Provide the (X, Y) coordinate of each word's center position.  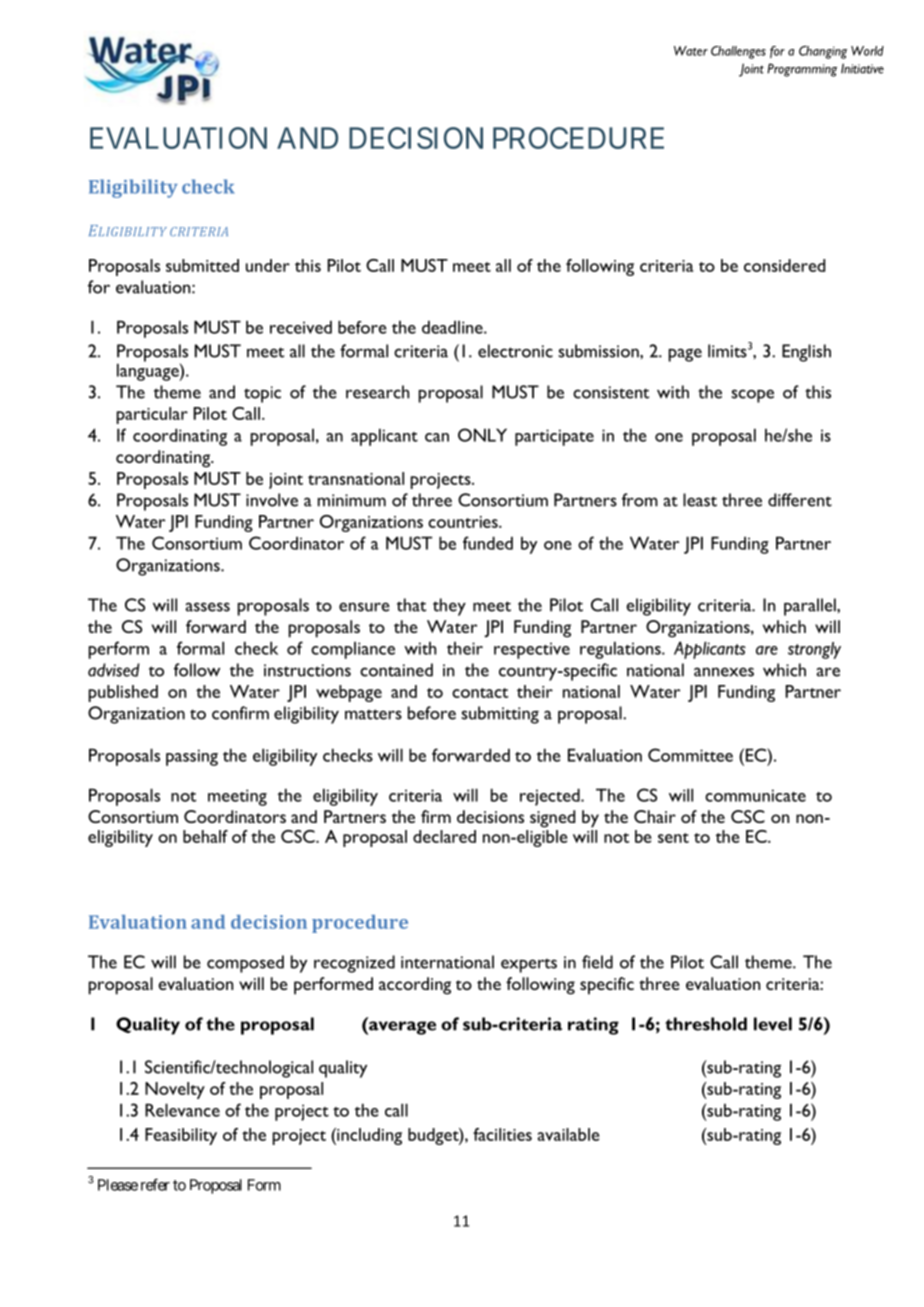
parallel (811, 607)
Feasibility (181, 1136)
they (449, 607)
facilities (502, 1134)
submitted (202, 265)
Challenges (738, 52)
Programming (802, 70)
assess (207, 607)
